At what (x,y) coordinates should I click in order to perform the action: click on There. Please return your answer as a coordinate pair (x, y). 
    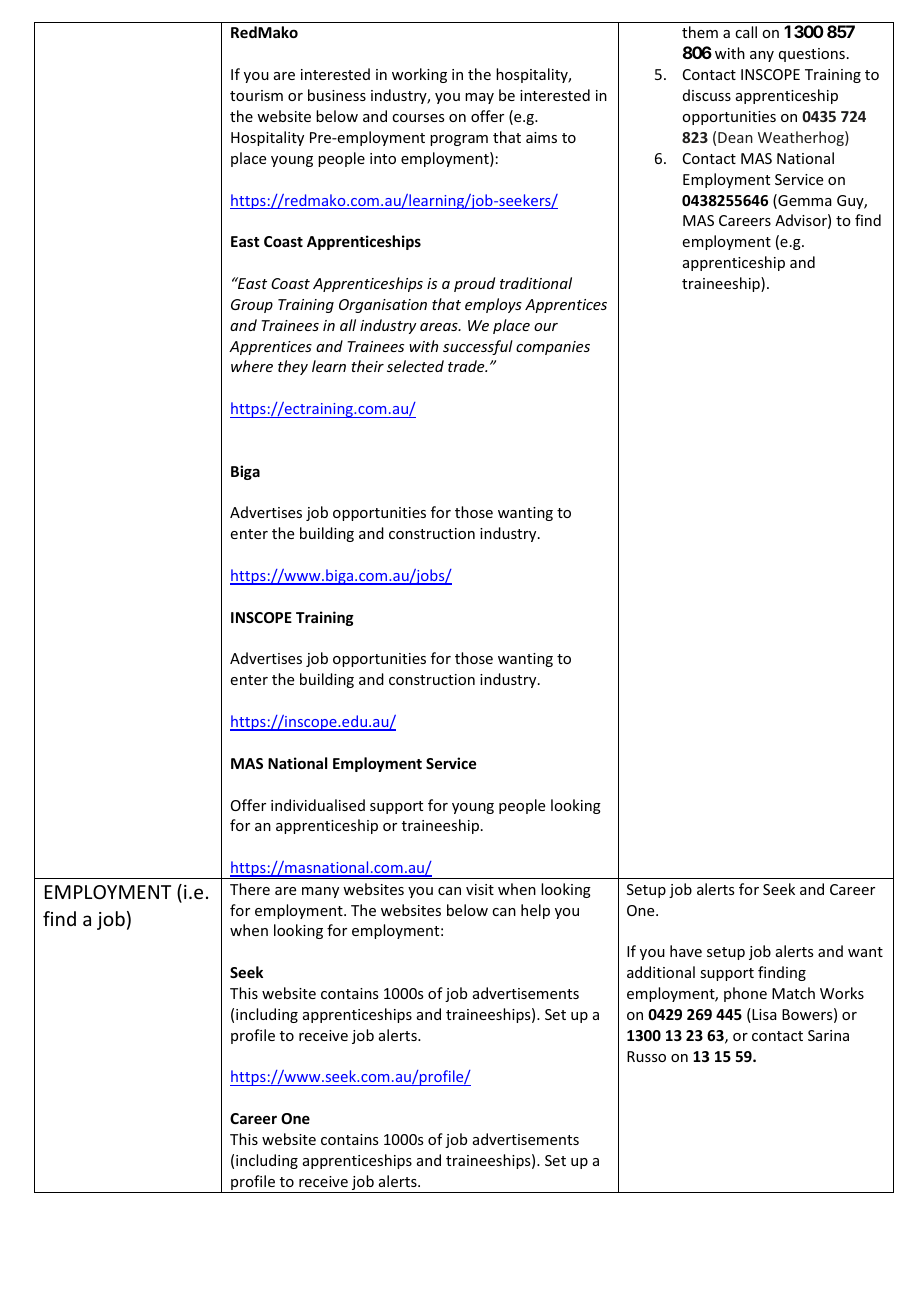
    Looking at the image, I should click on (250, 889).
